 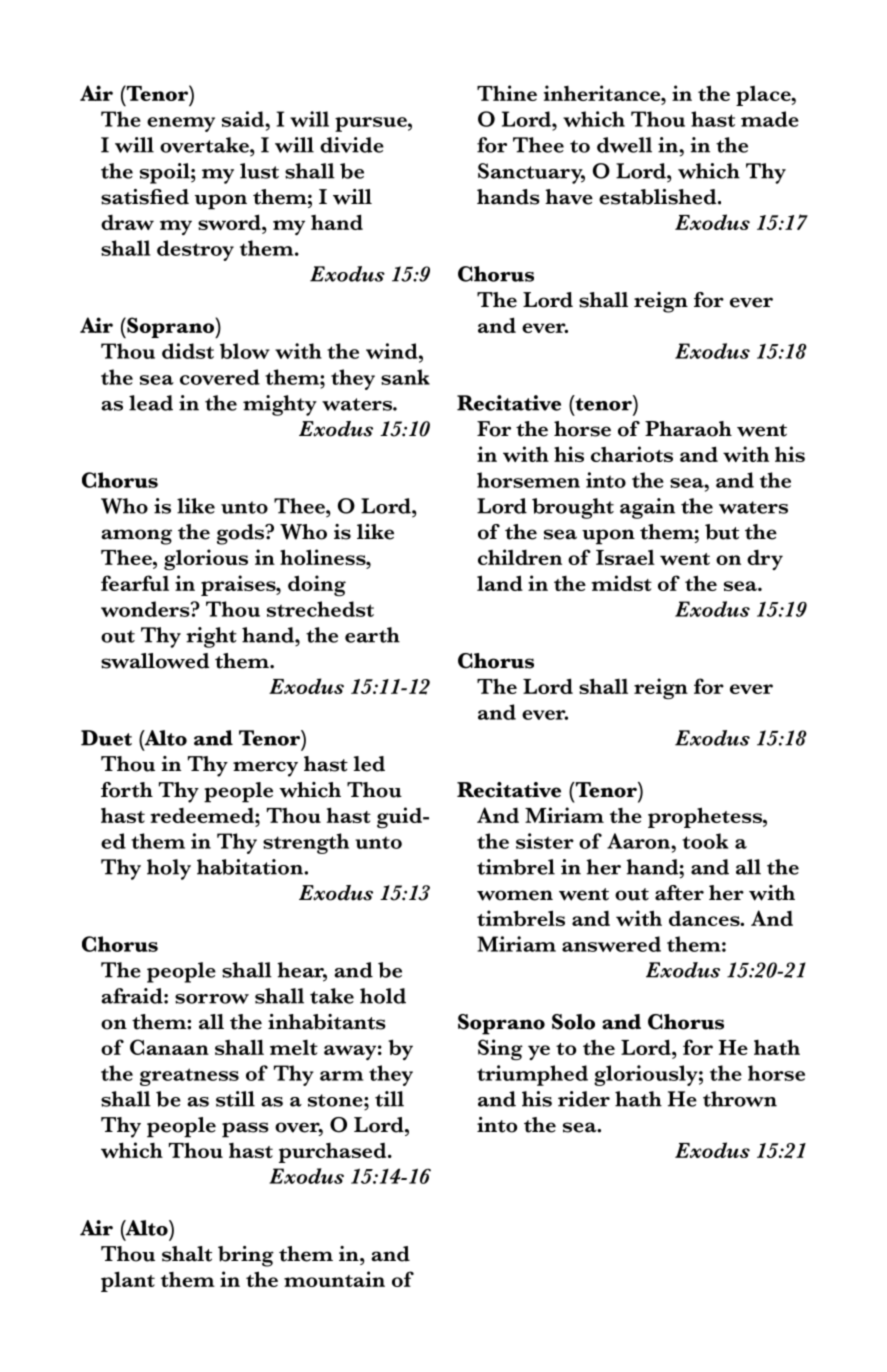 I want to click on enemy, so click(x=181, y=124).
